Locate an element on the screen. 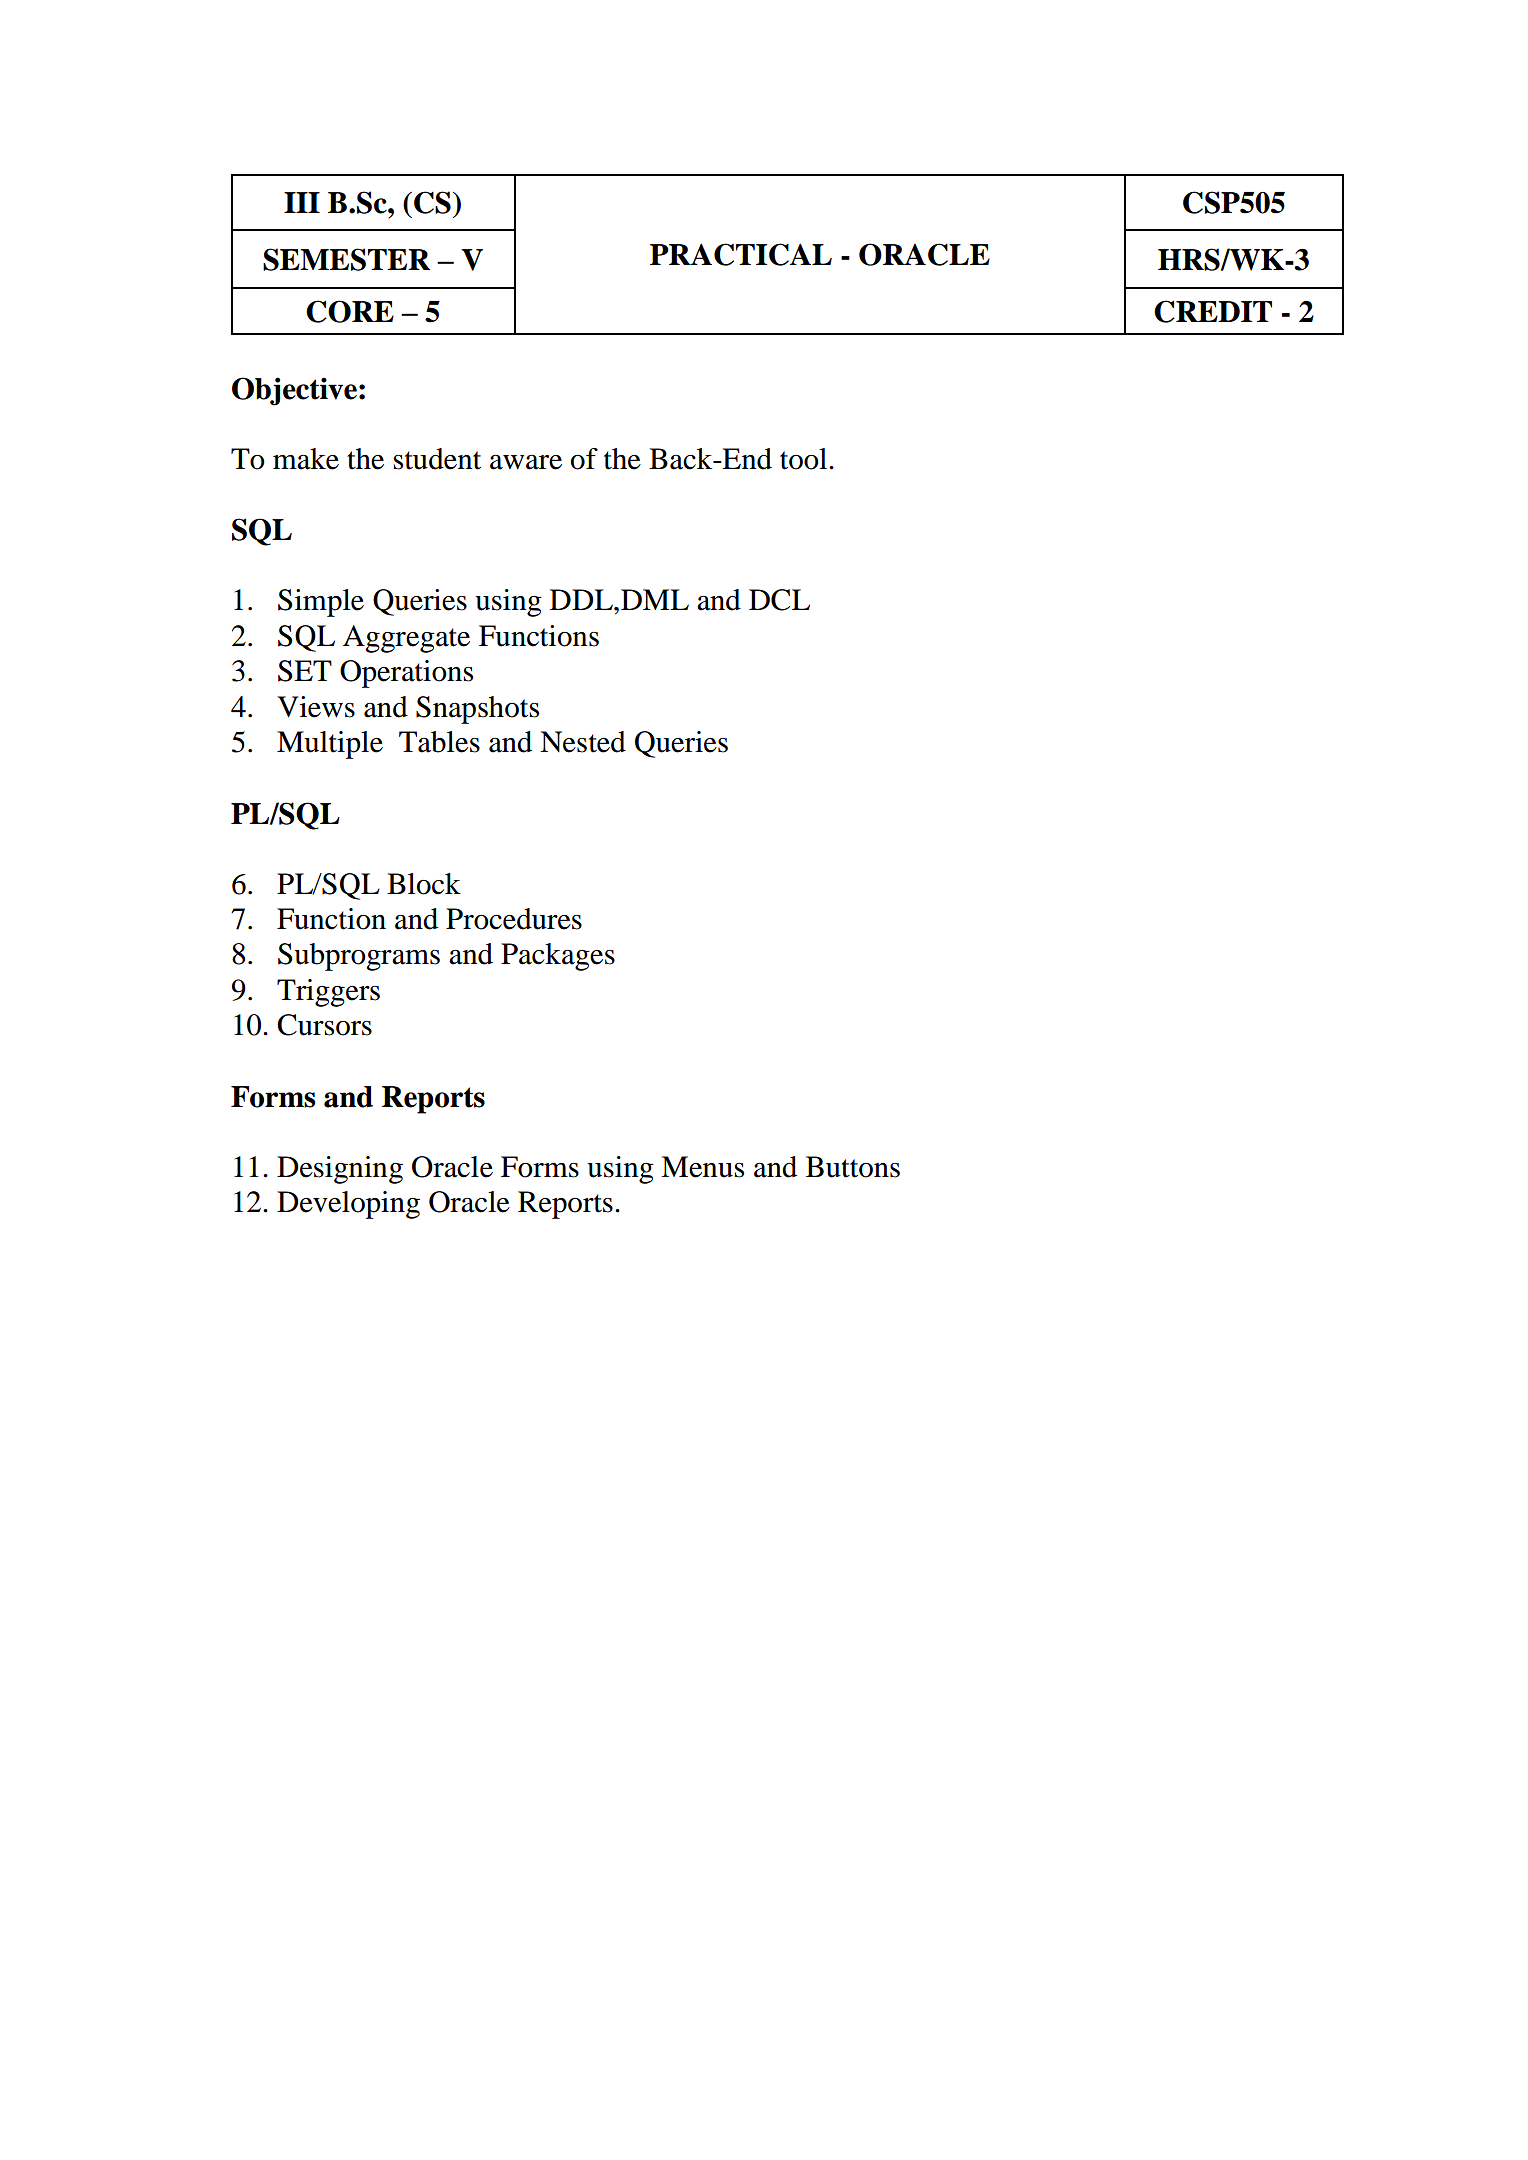 This screenshot has height=2160, width=1528. CREDIT is located at coordinates (1213, 311).
